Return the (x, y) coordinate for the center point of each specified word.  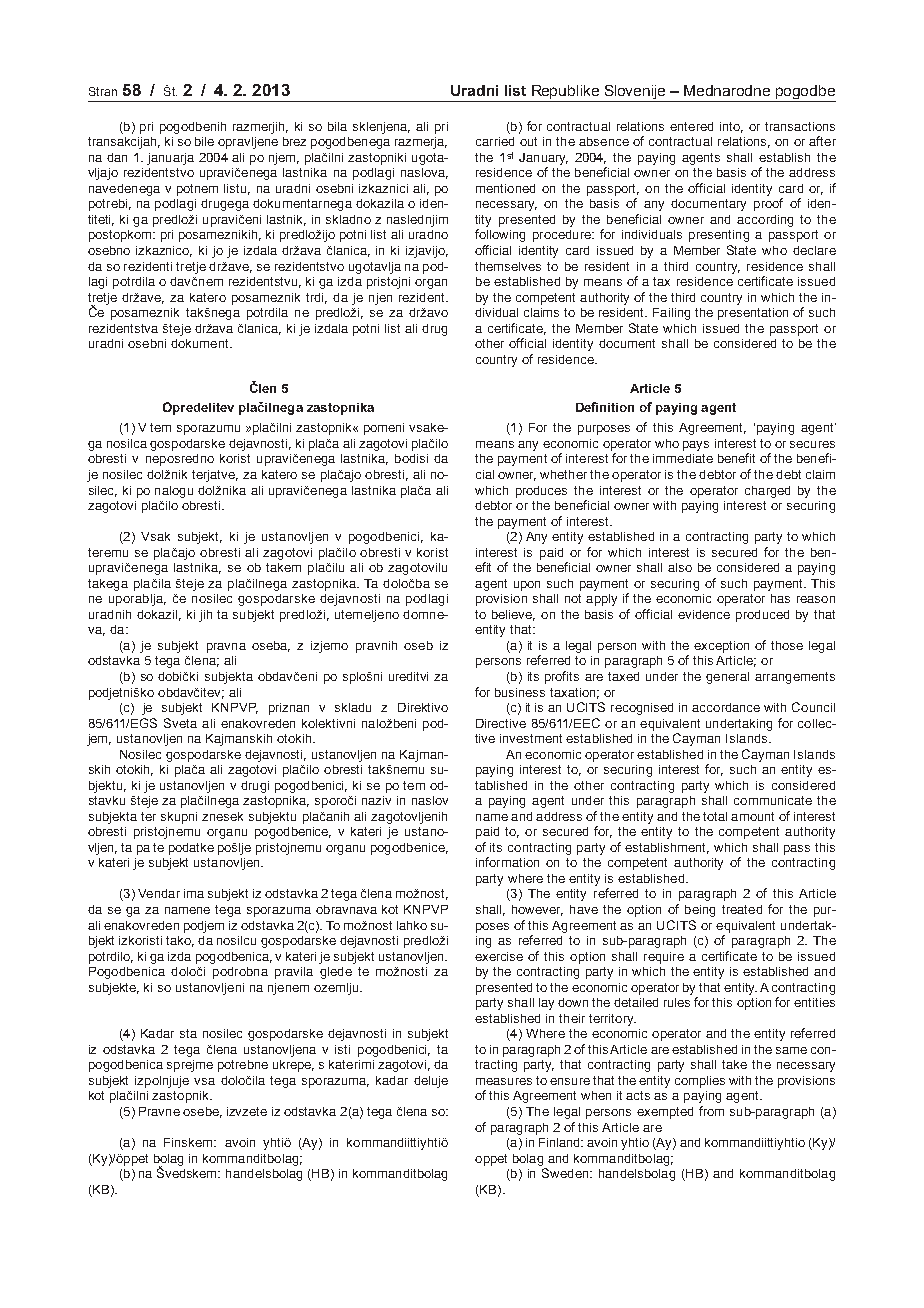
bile (204, 141)
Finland (561, 1142)
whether (563, 474)
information (507, 862)
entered (691, 126)
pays (696, 446)
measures (504, 1081)
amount (752, 816)
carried (495, 141)
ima (194, 893)
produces (541, 492)
